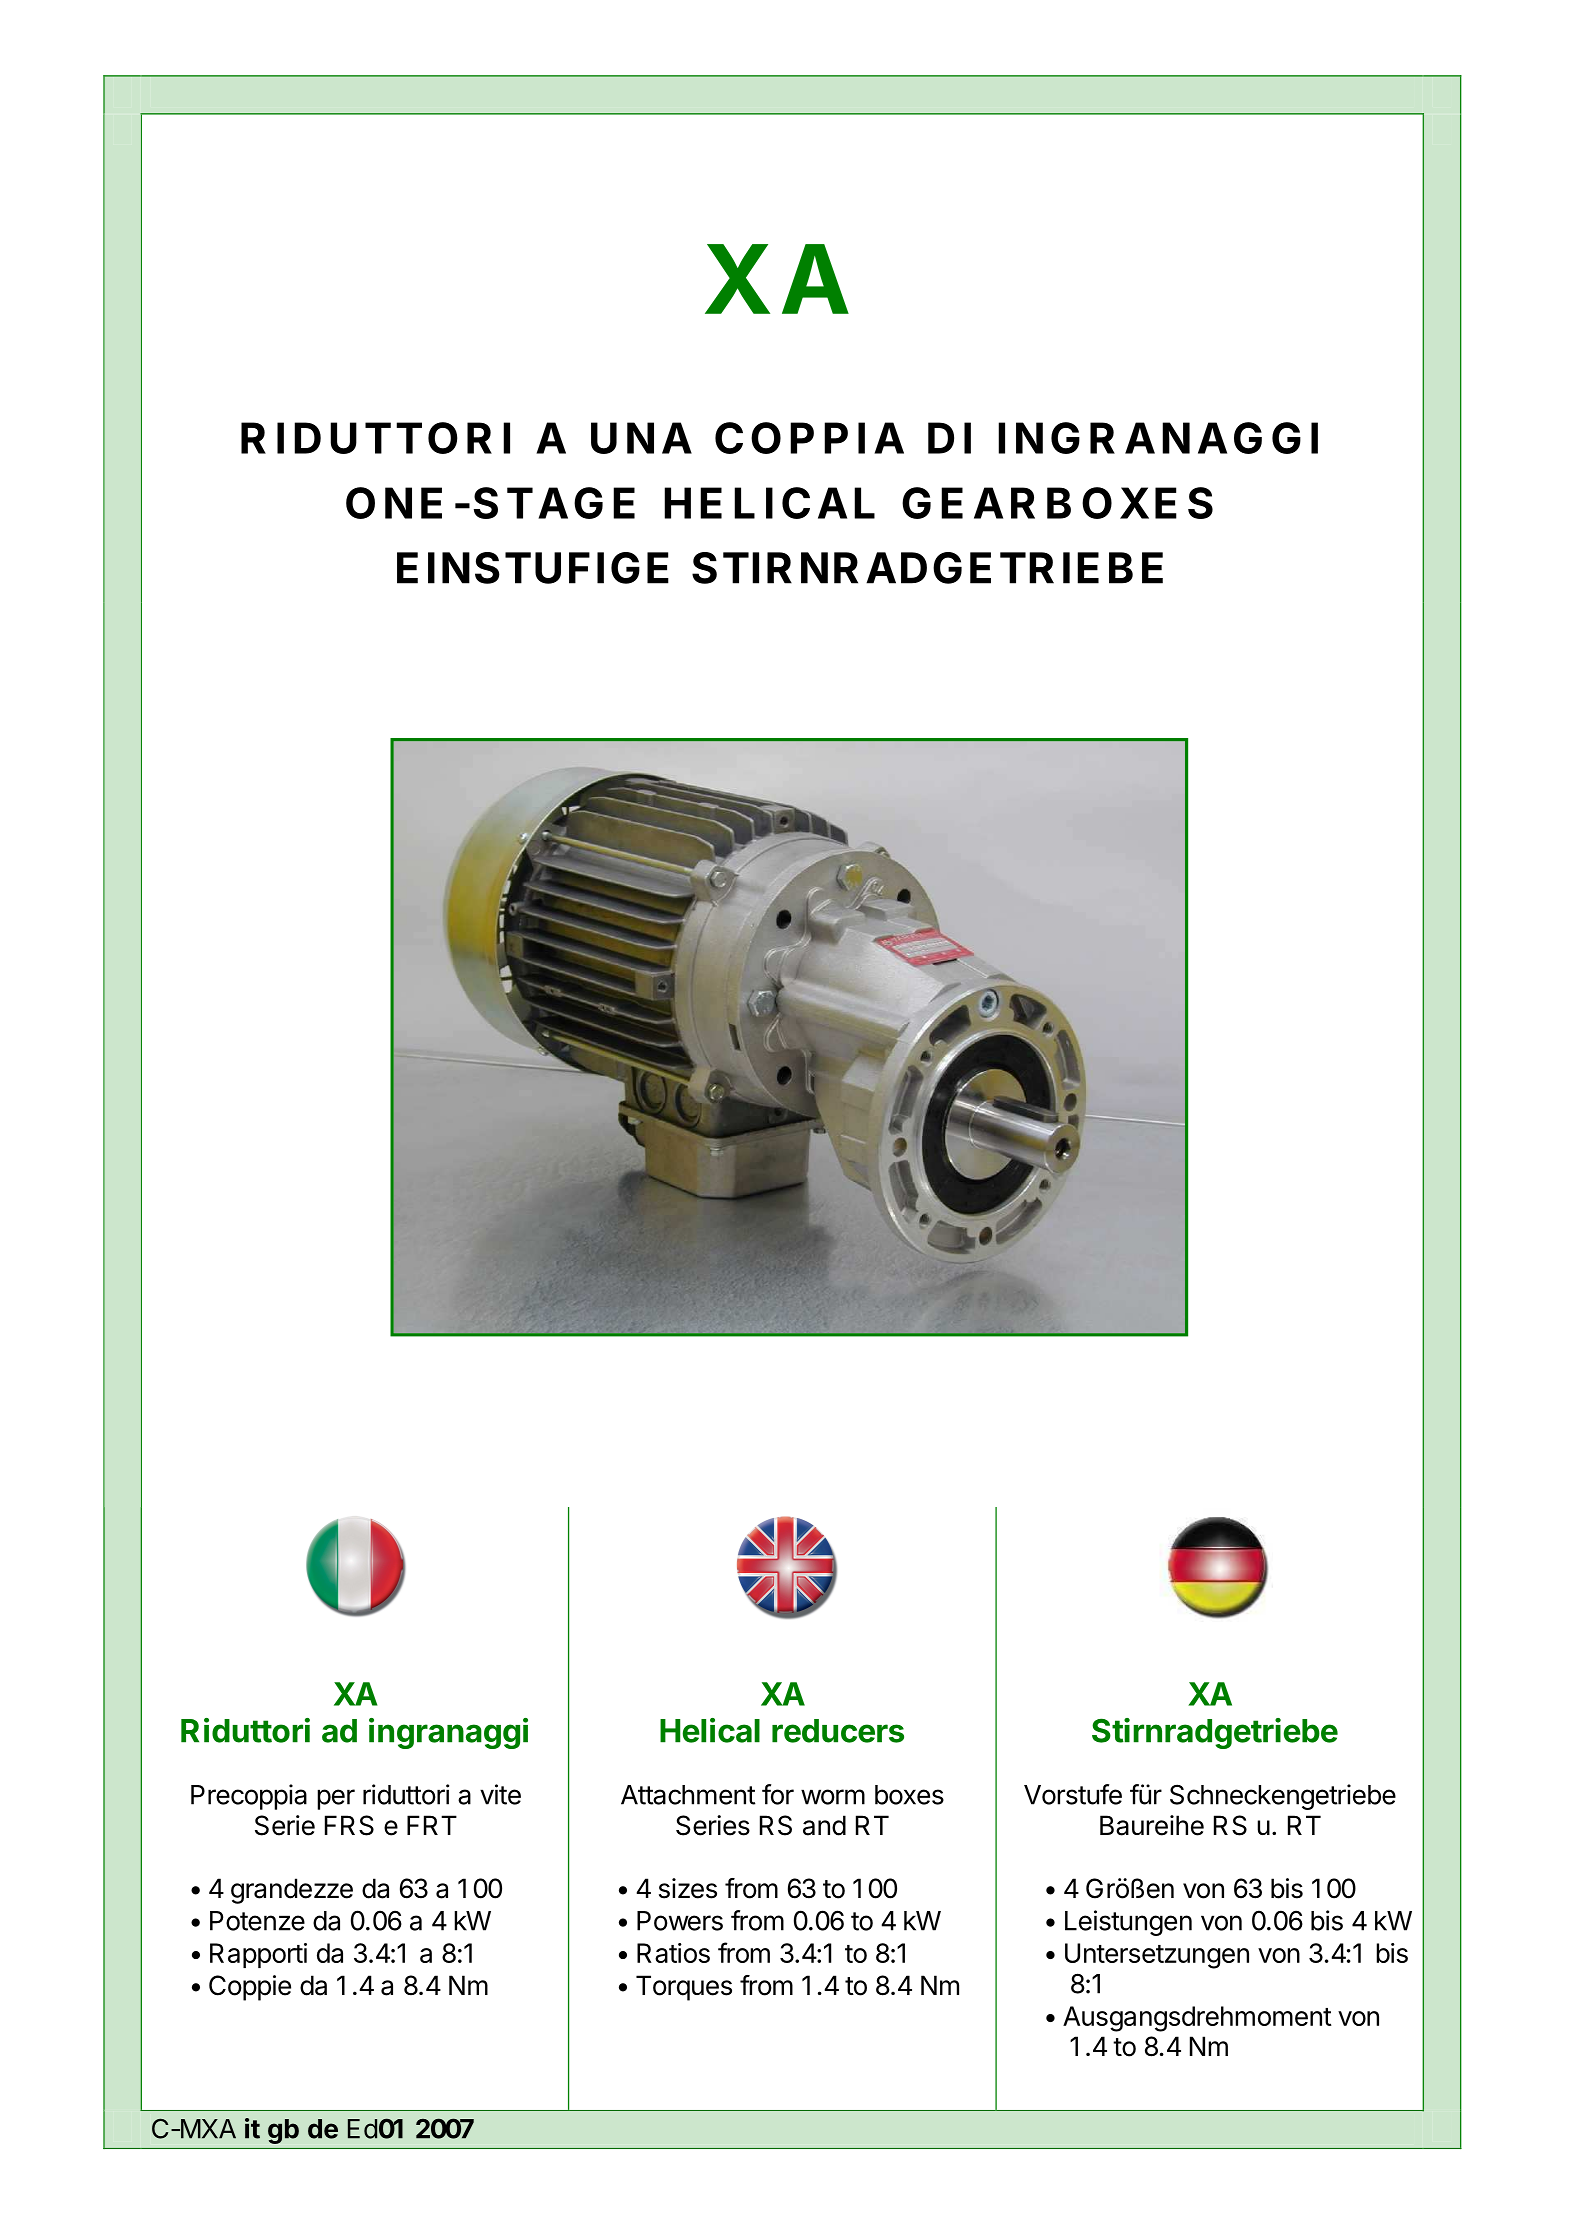 This document has height=2238, width=1582. Describe the element at coordinates (500, 1794) in the document. I see `vite` at that location.
